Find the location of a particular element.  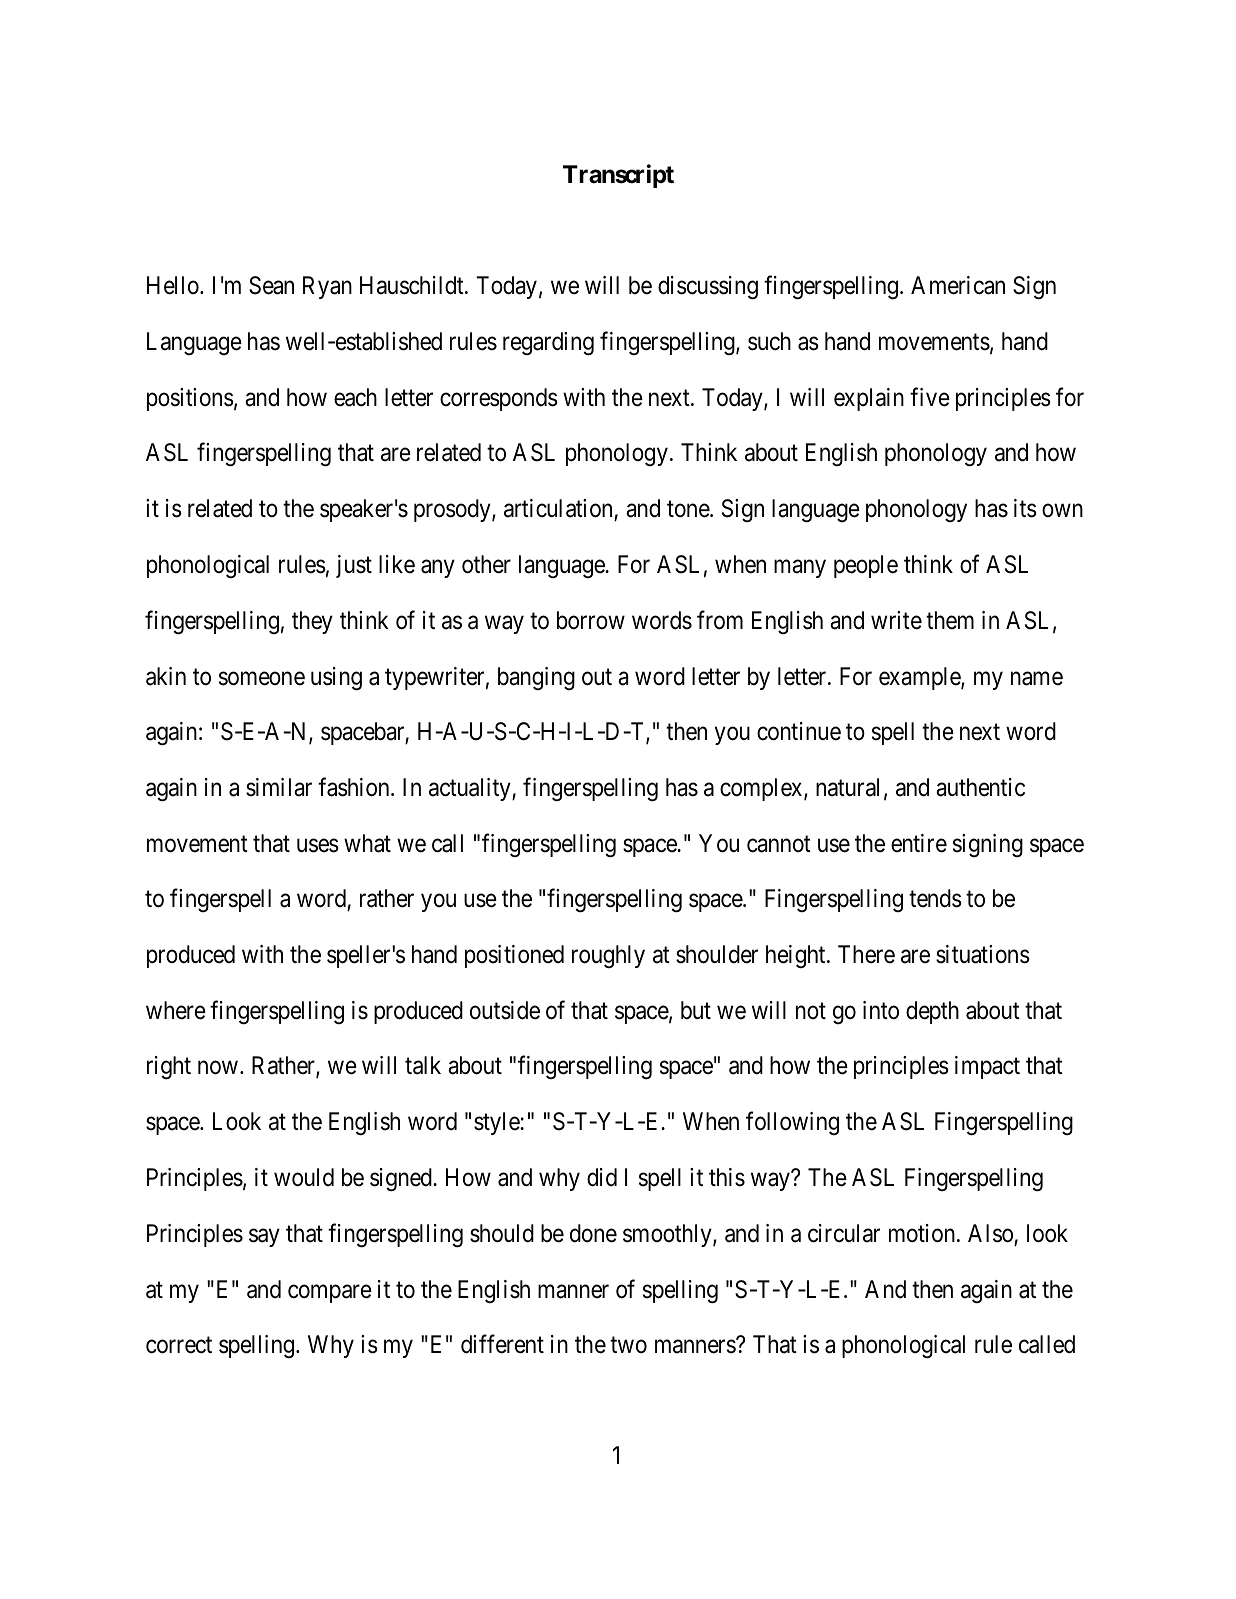

depth is located at coordinates (932, 1012).
